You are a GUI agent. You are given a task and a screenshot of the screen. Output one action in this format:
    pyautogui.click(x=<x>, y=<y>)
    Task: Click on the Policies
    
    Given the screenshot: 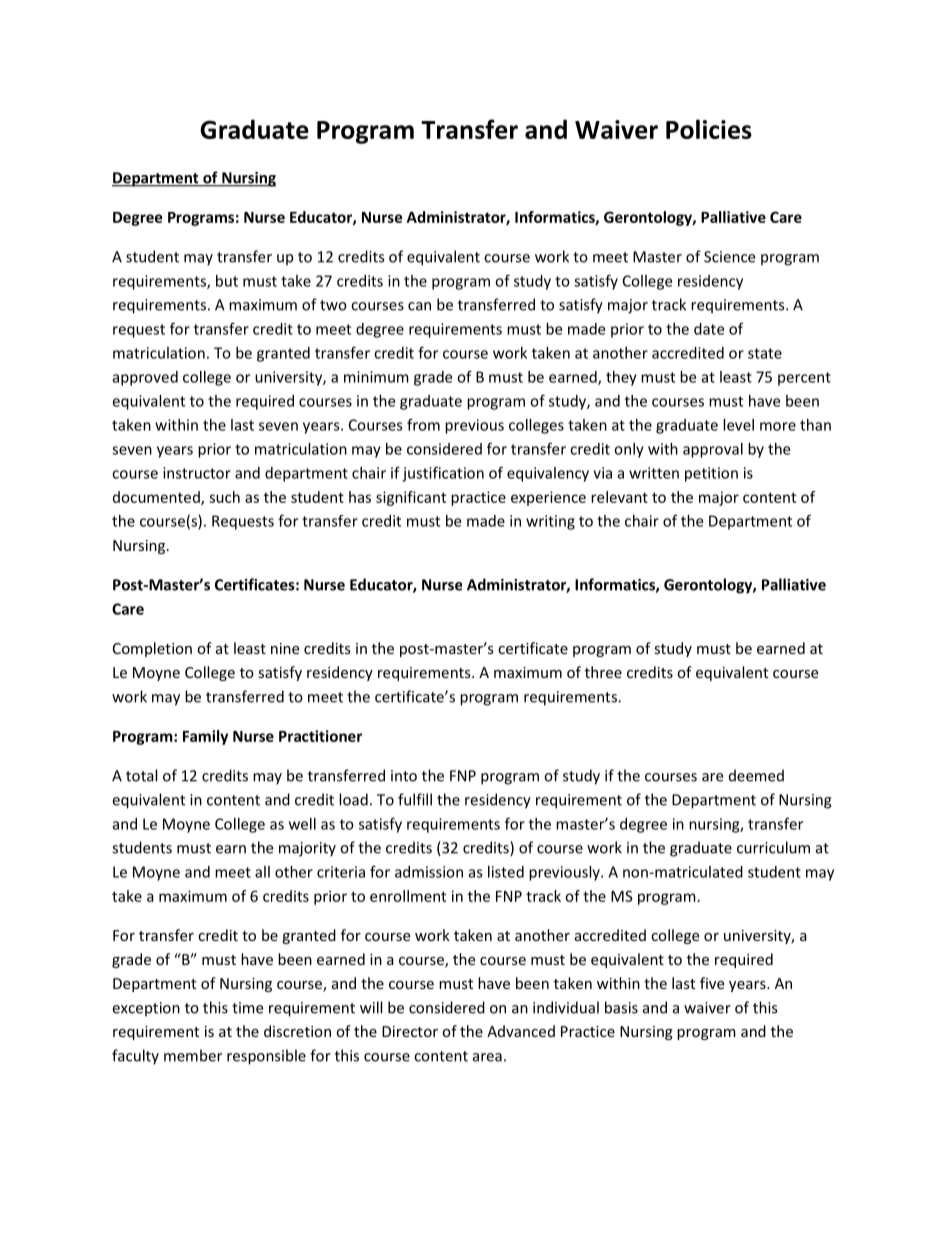 What is the action you would take?
    pyautogui.click(x=709, y=129)
